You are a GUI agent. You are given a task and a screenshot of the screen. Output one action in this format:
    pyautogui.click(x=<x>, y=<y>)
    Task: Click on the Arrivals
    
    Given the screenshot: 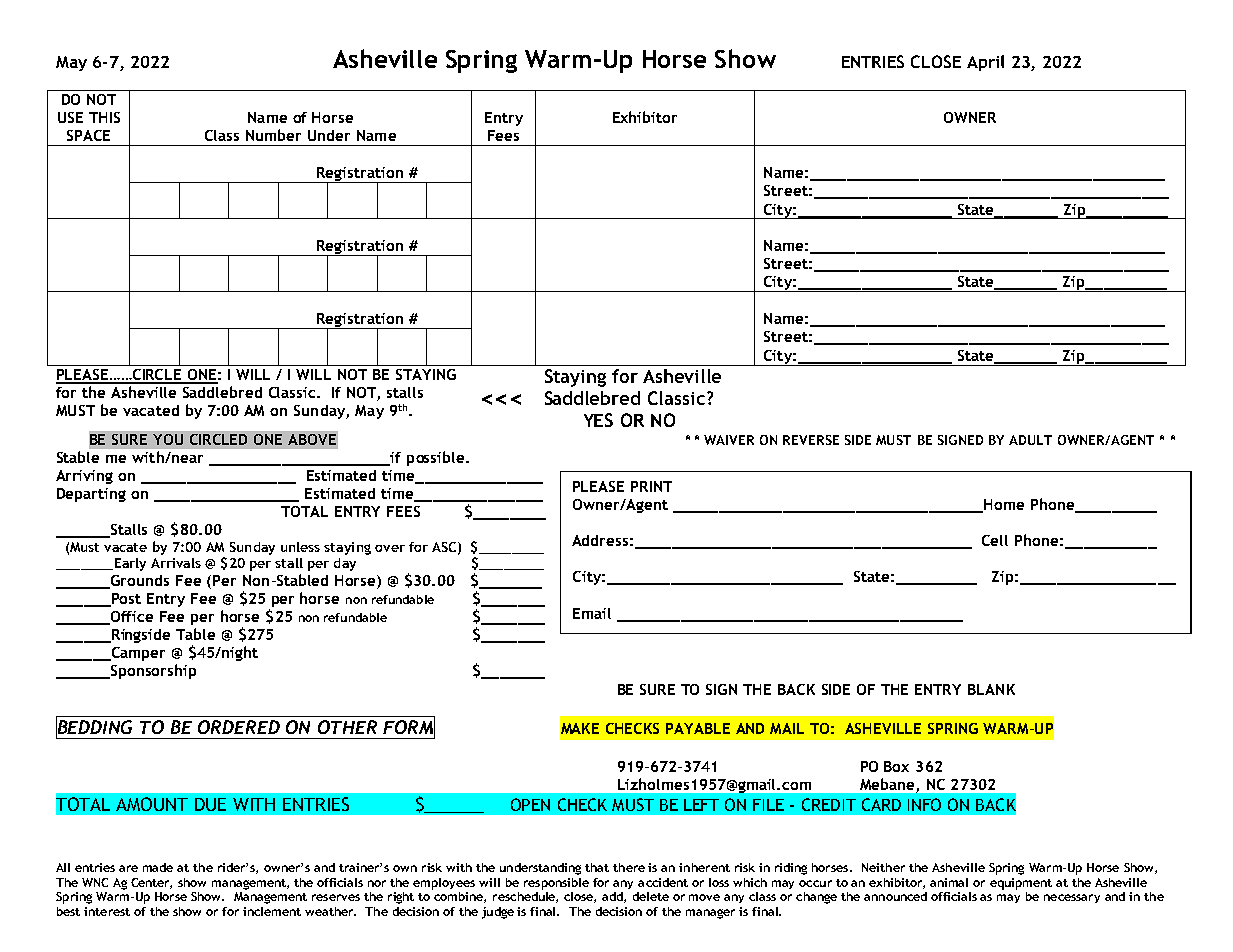 What is the action you would take?
    pyautogui.click(x=176, y=563)
